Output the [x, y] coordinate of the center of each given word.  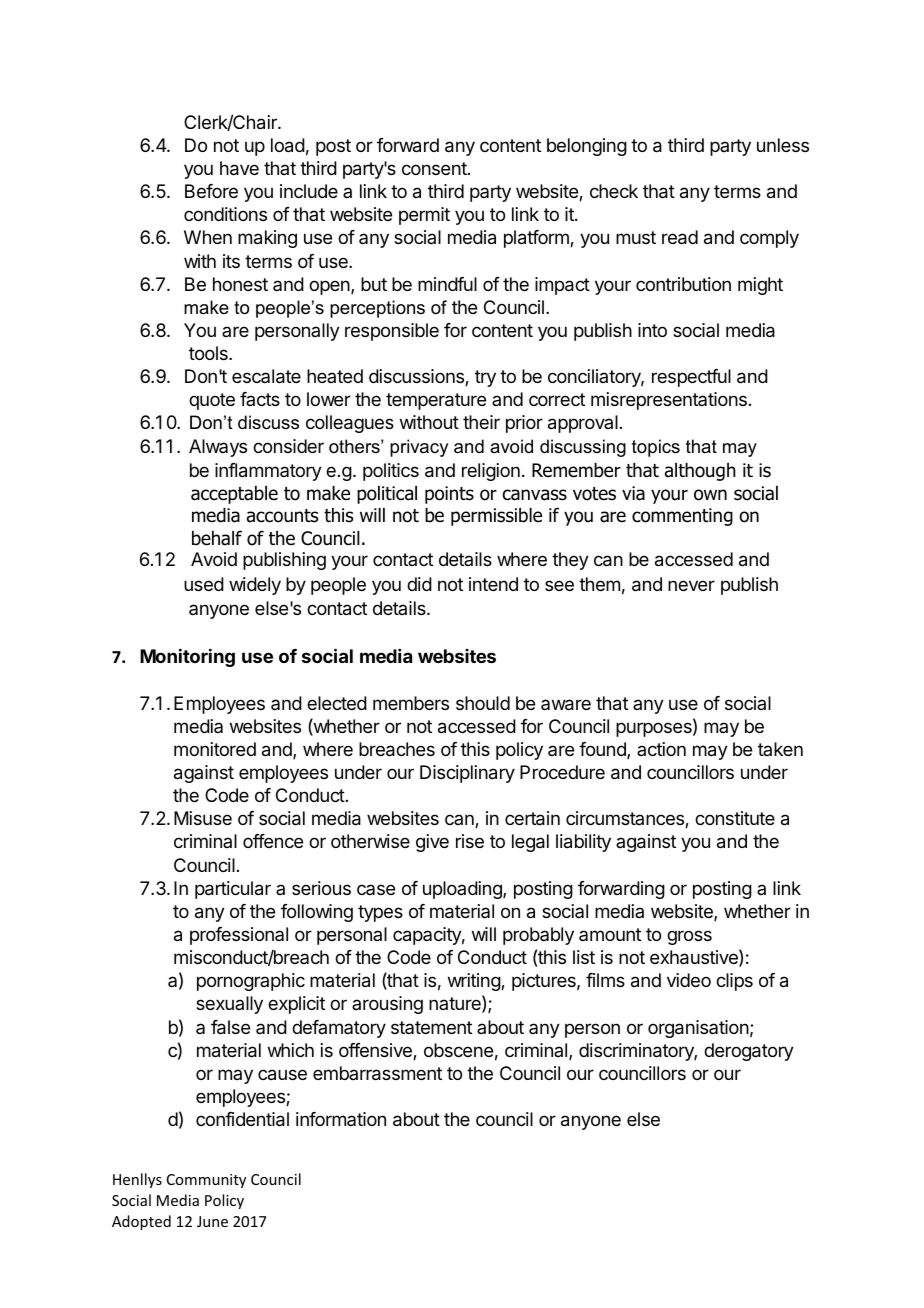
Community [206, 1181]
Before [211, 191]
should [483, 703]
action [661, 749]
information [341, 1119]
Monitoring [187, 658]
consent [435, 168]
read [680, 237]
